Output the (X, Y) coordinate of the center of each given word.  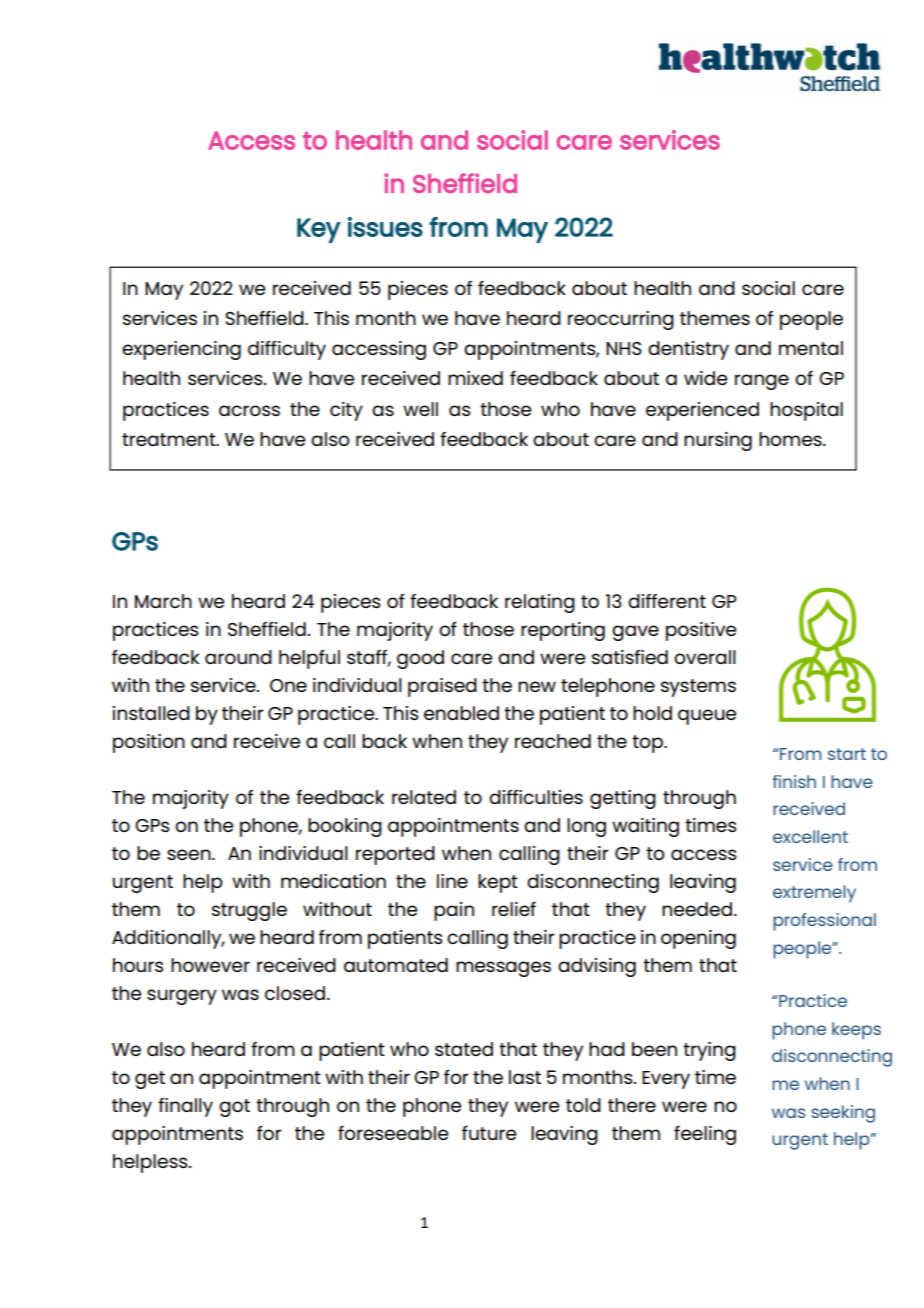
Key (319, 230)
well (420, 409)
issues (385, 227)
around (238, 657)
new (537, 686)
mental (811, 348)
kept (498, 883)
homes (791, 439)
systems (698, 688)
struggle (249, 911)
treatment (170, 439)
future (489, 1132)
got (234, 1108)
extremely (814, 894)
